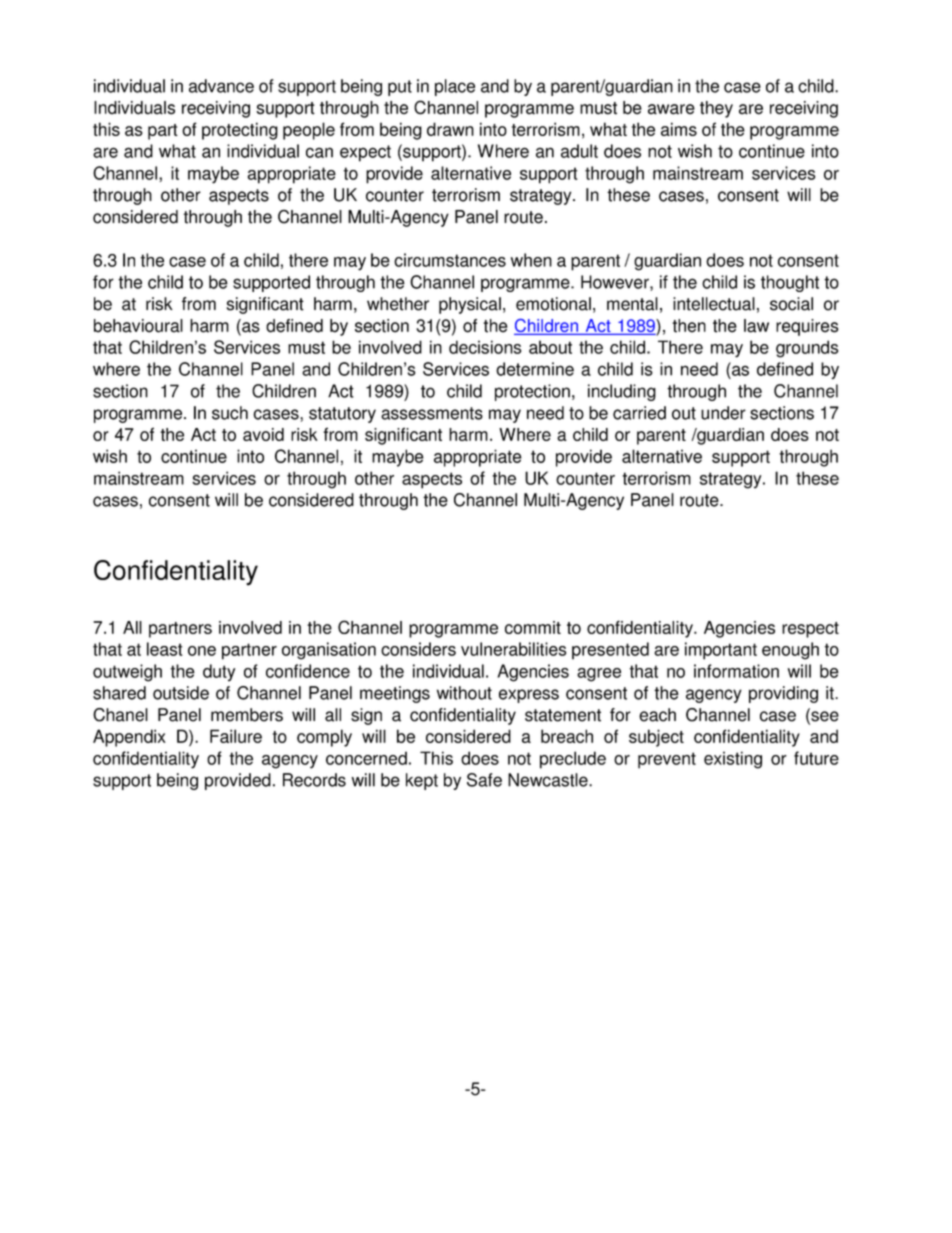  What do you see at coordinates (810, 630) in the screenshot?
I see `respect` at bounding box center [810, 630].
